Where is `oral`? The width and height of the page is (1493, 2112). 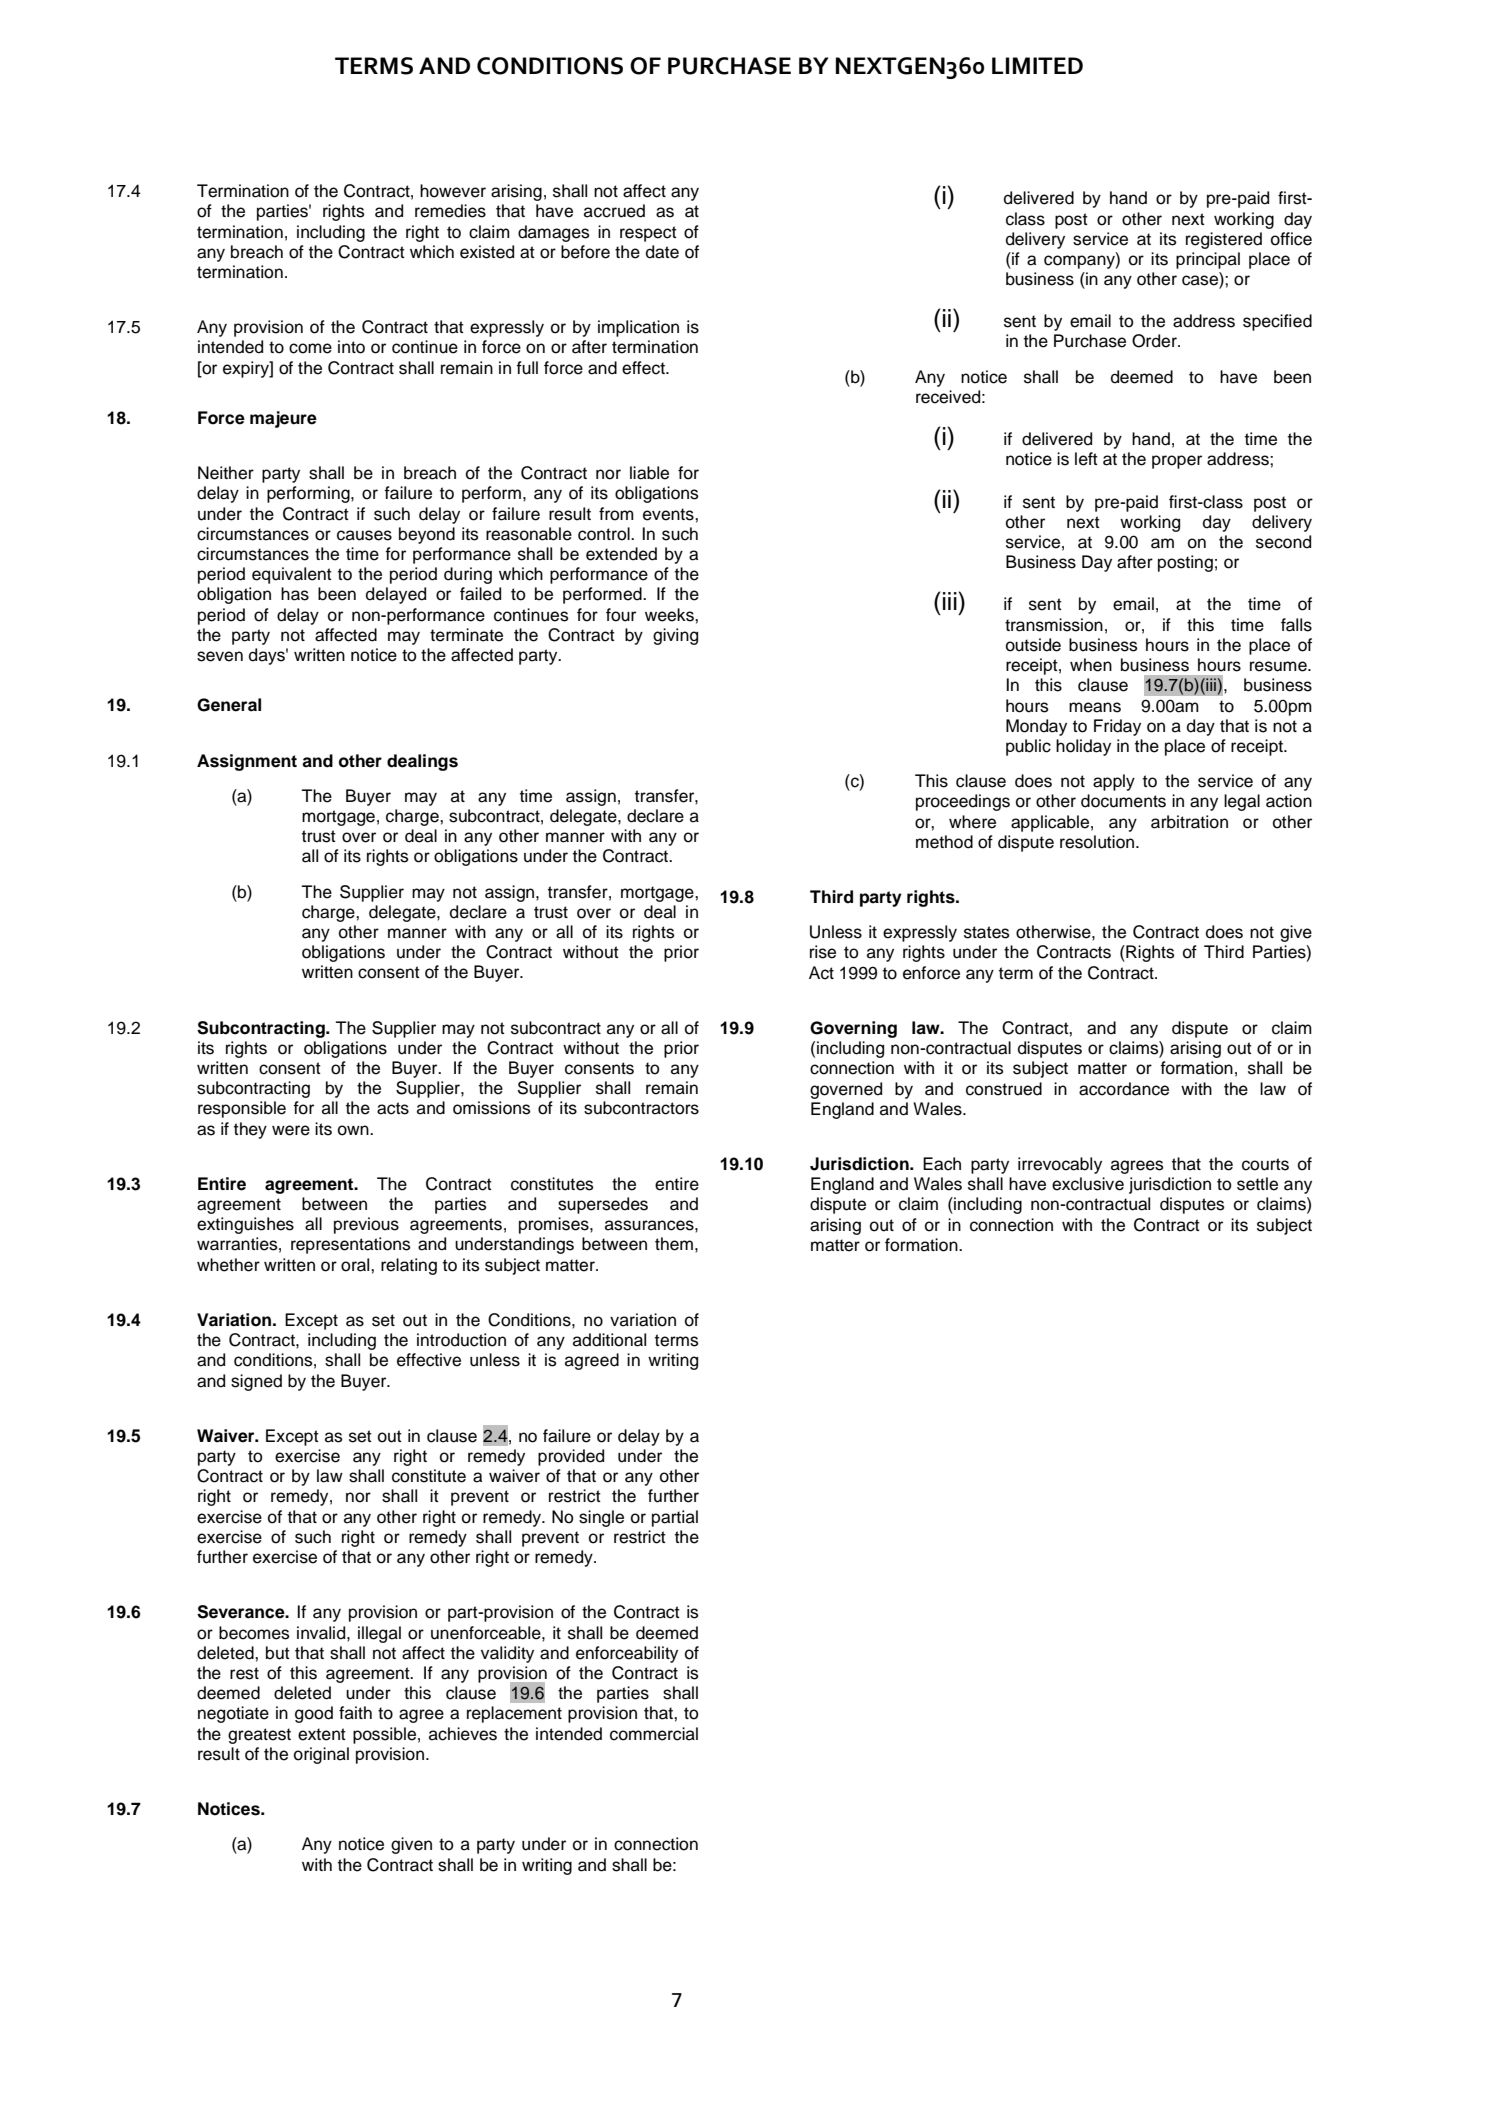 oral is located at coordinates (356, 1265).
